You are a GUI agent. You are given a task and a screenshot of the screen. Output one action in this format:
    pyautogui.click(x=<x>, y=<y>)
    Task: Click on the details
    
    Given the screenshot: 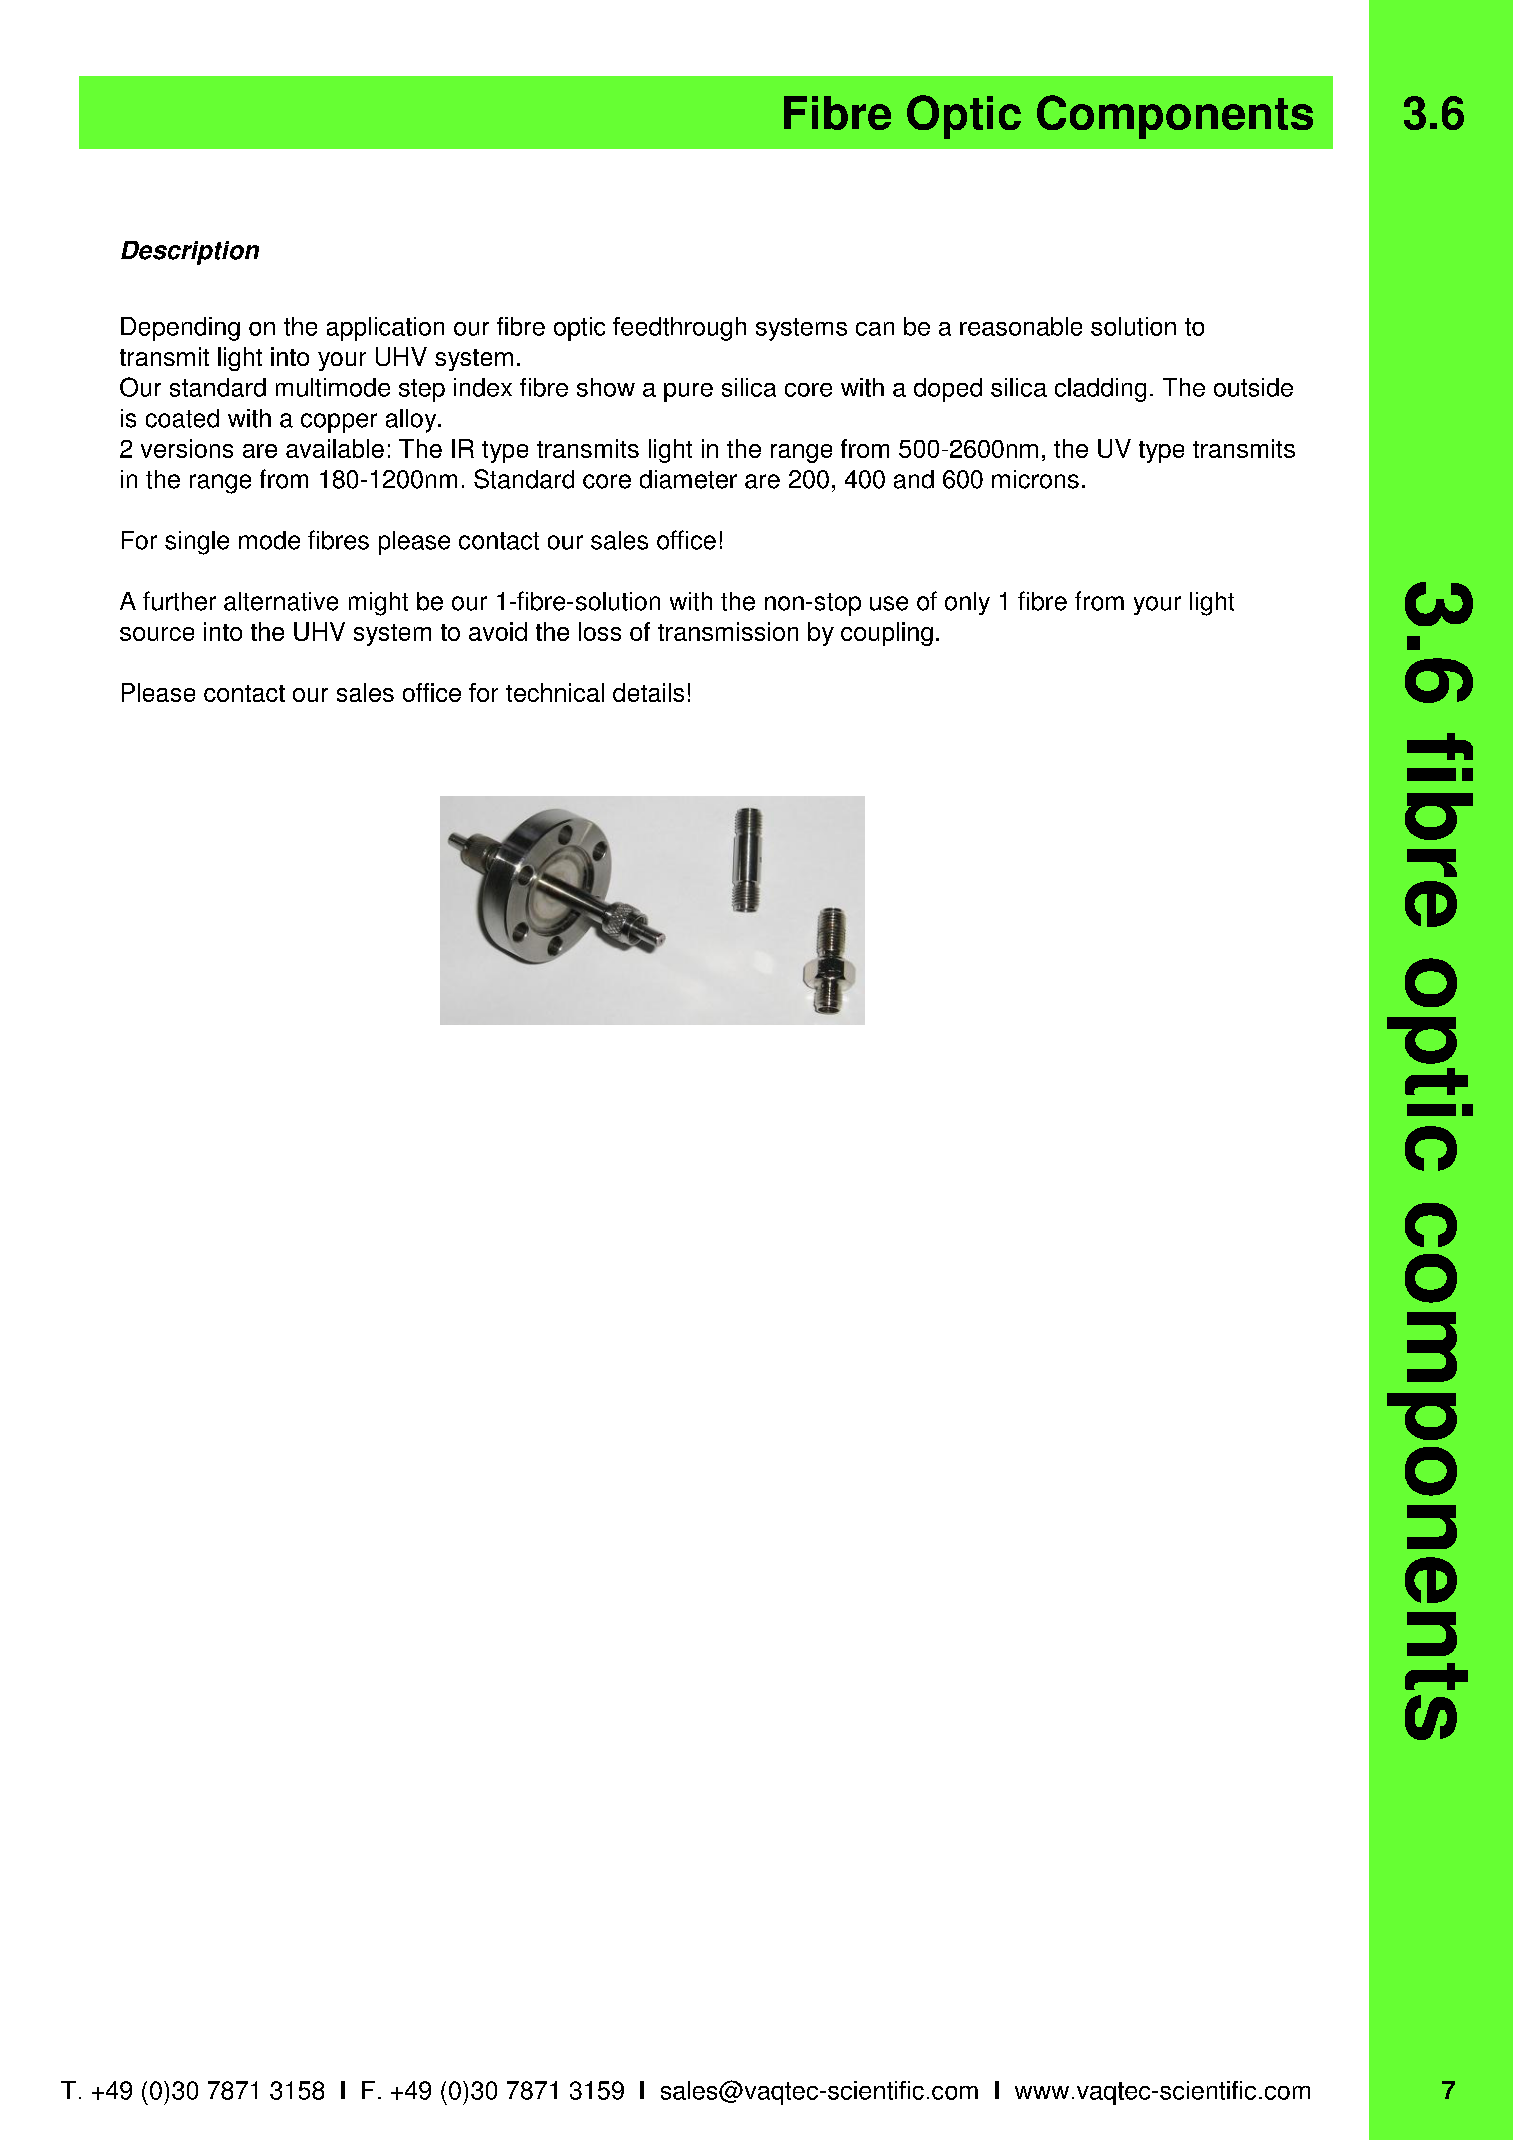 What is the action you would take?
    pyautogui.click(x=648, y=692)
